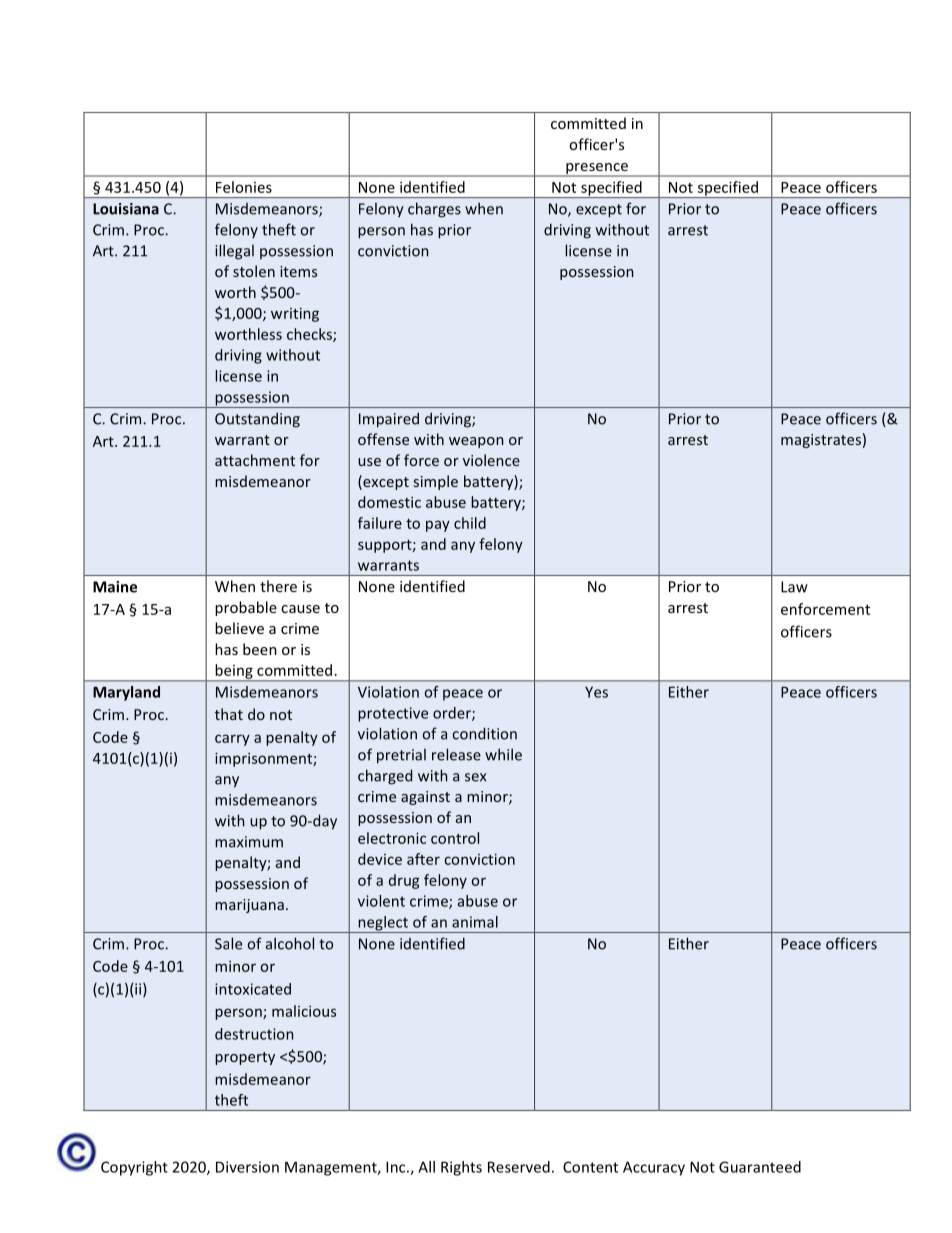  What do you see at coordinates (760, 1167) in the image?
I see `Guaranteed` at bounding box center [760, 1167].
